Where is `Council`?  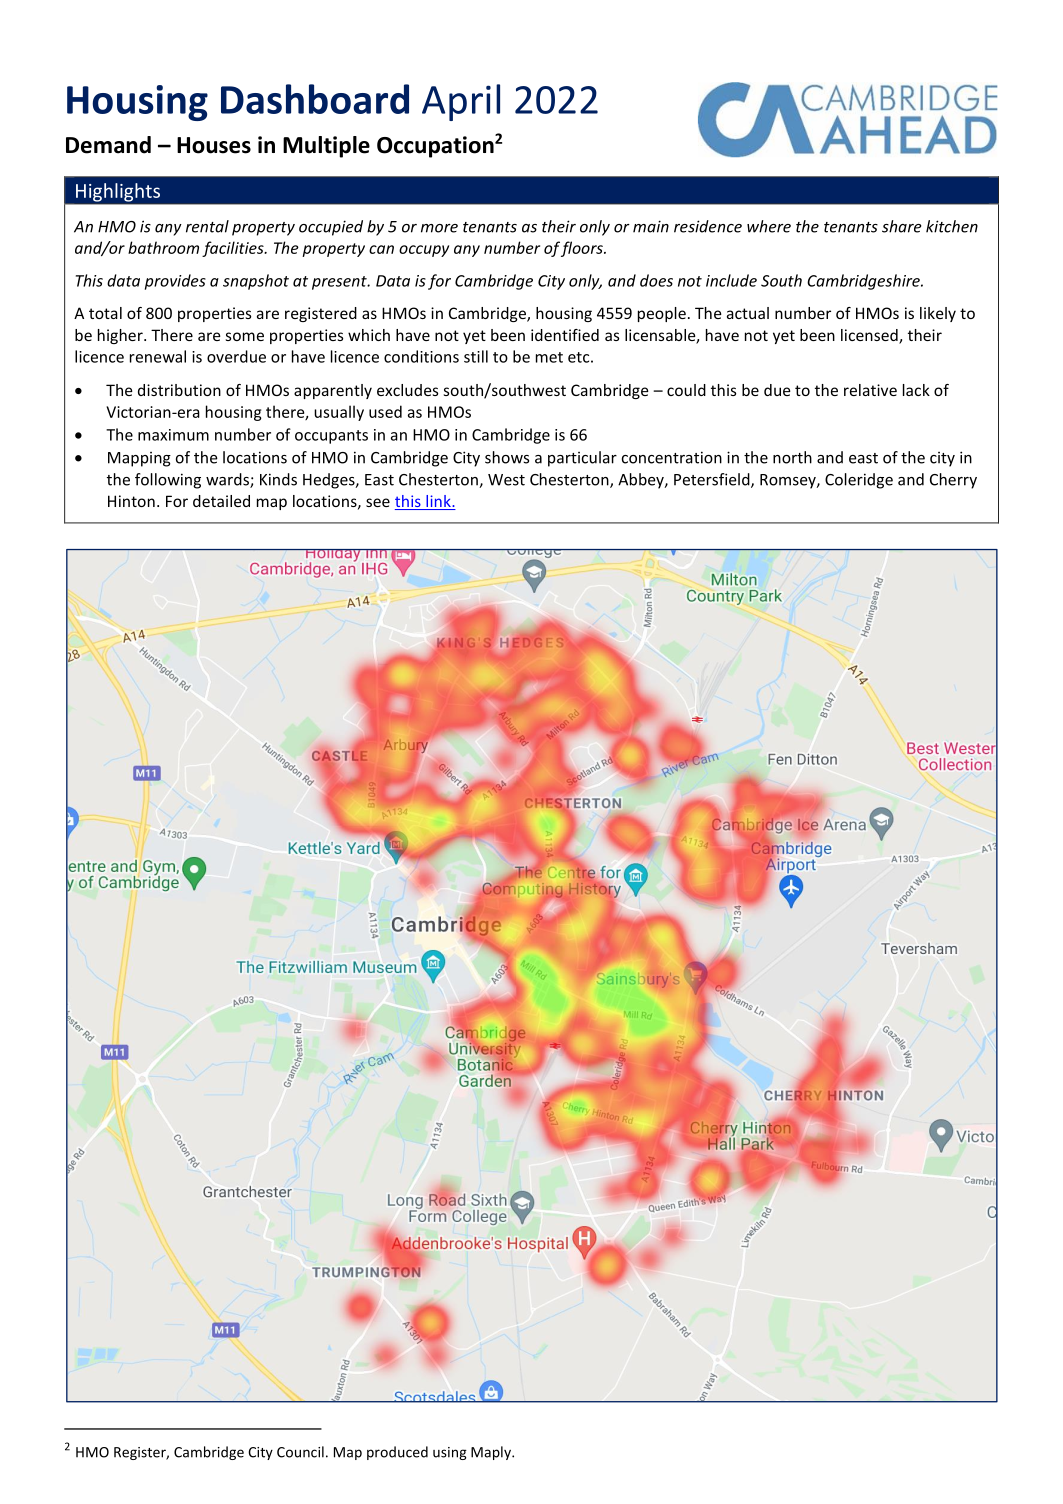 Council is located at coordinates (300, 1452).
